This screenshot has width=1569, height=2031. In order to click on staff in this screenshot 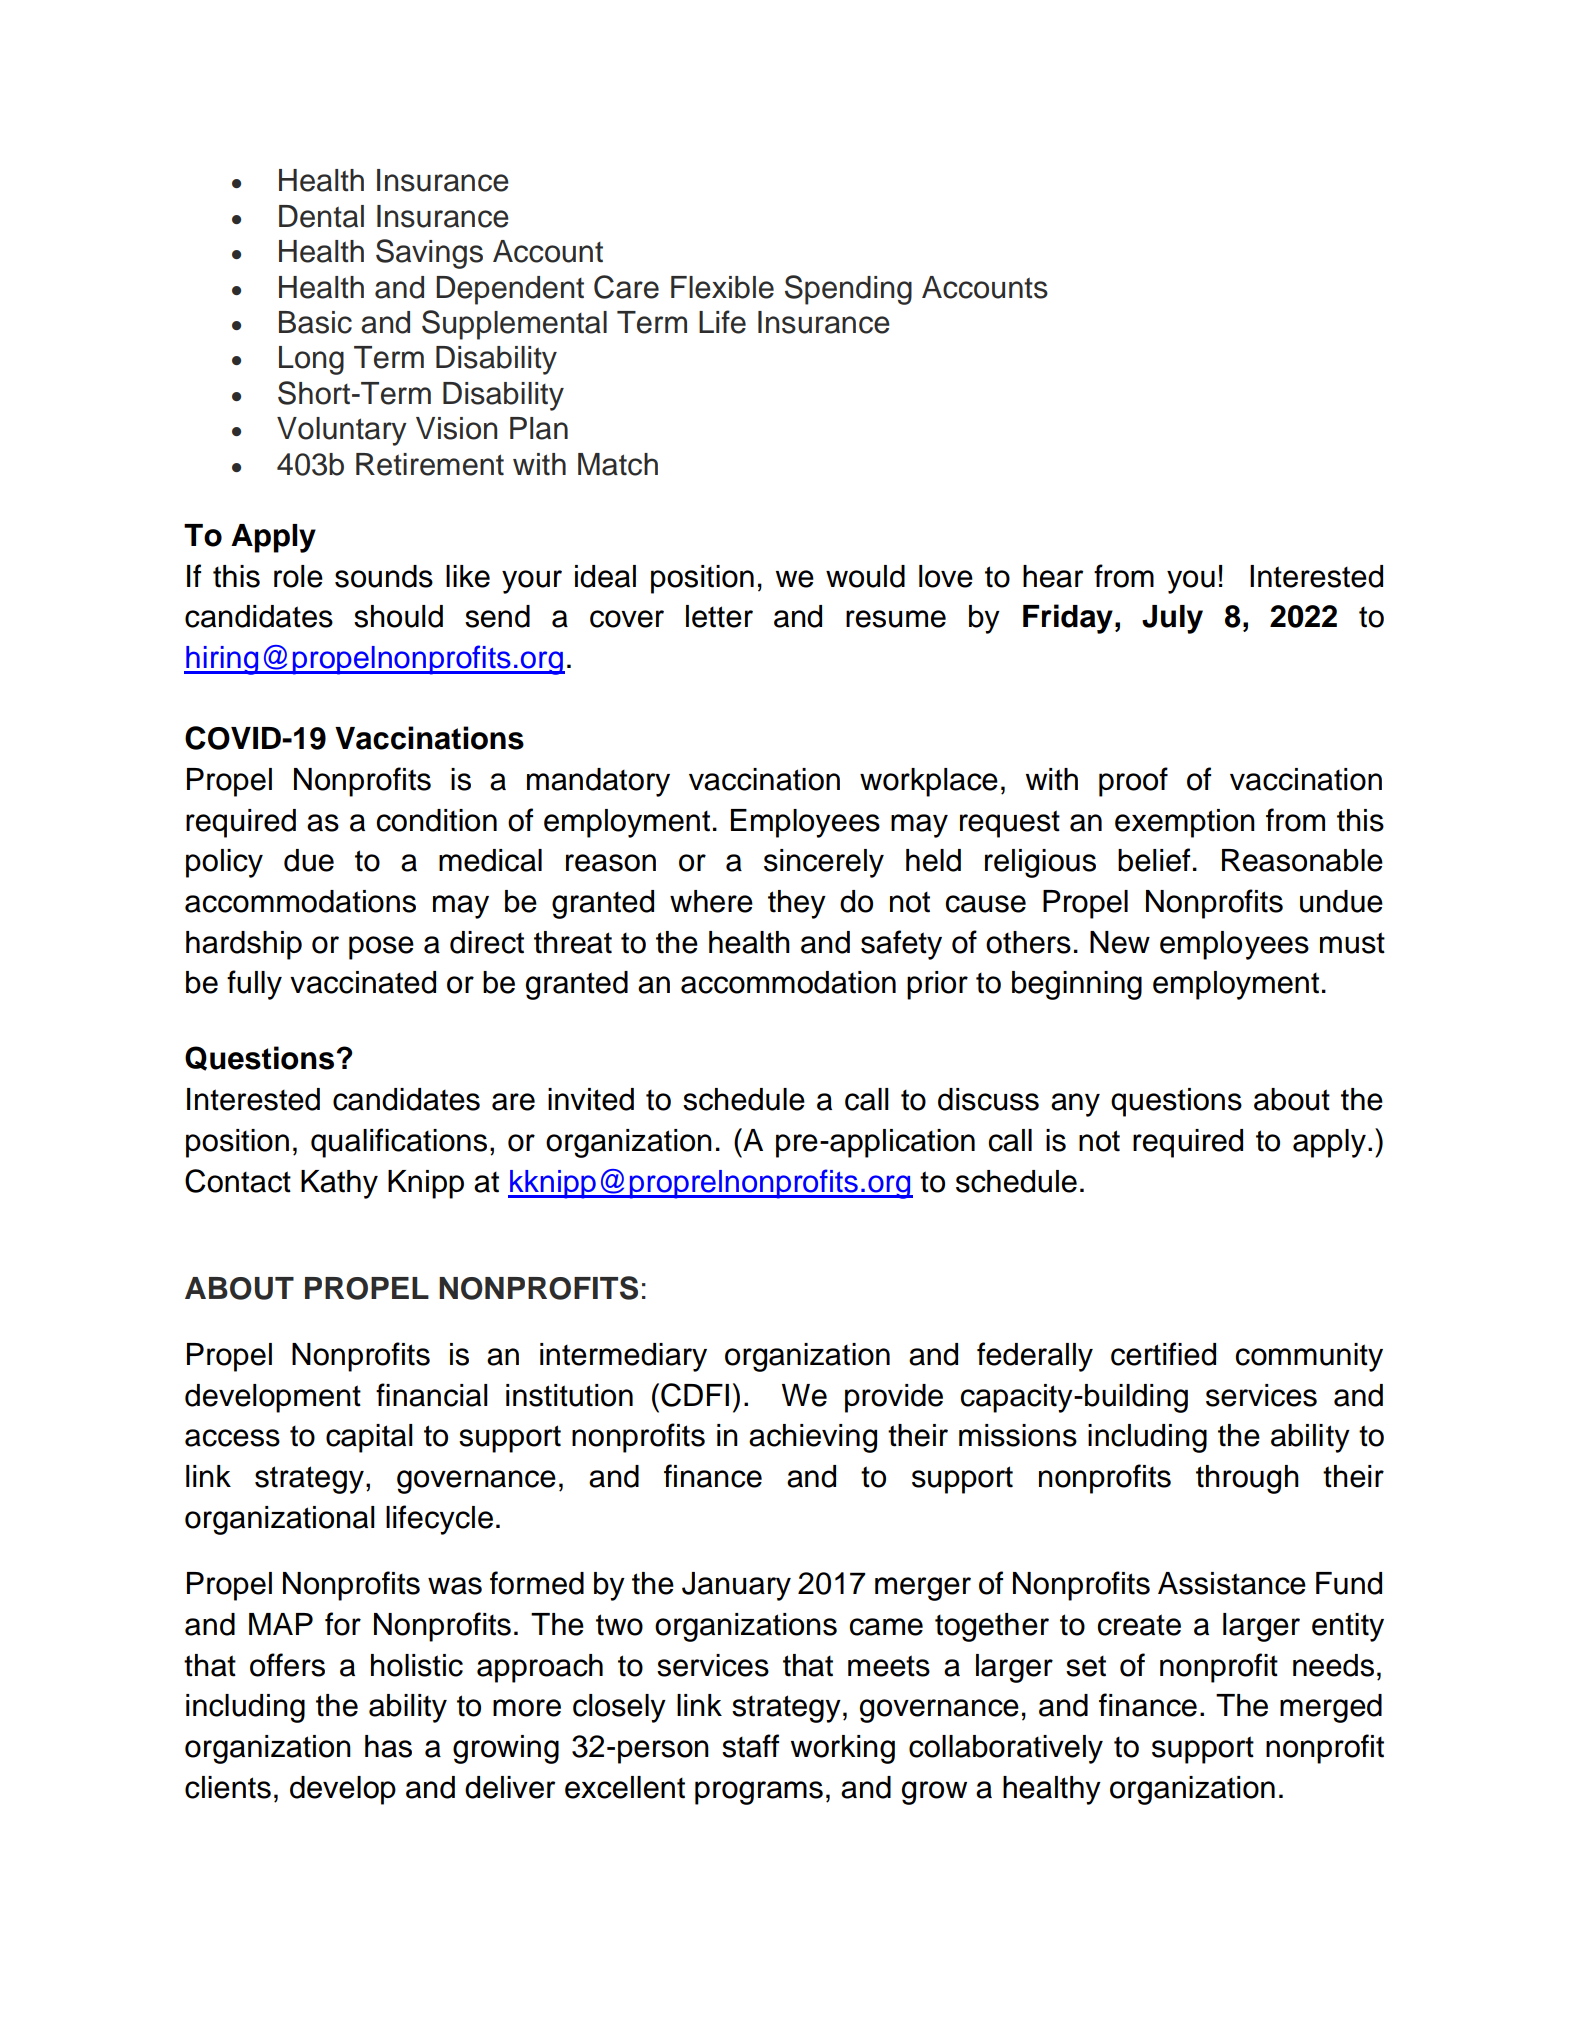, I will do `click(750, 1746)`.
